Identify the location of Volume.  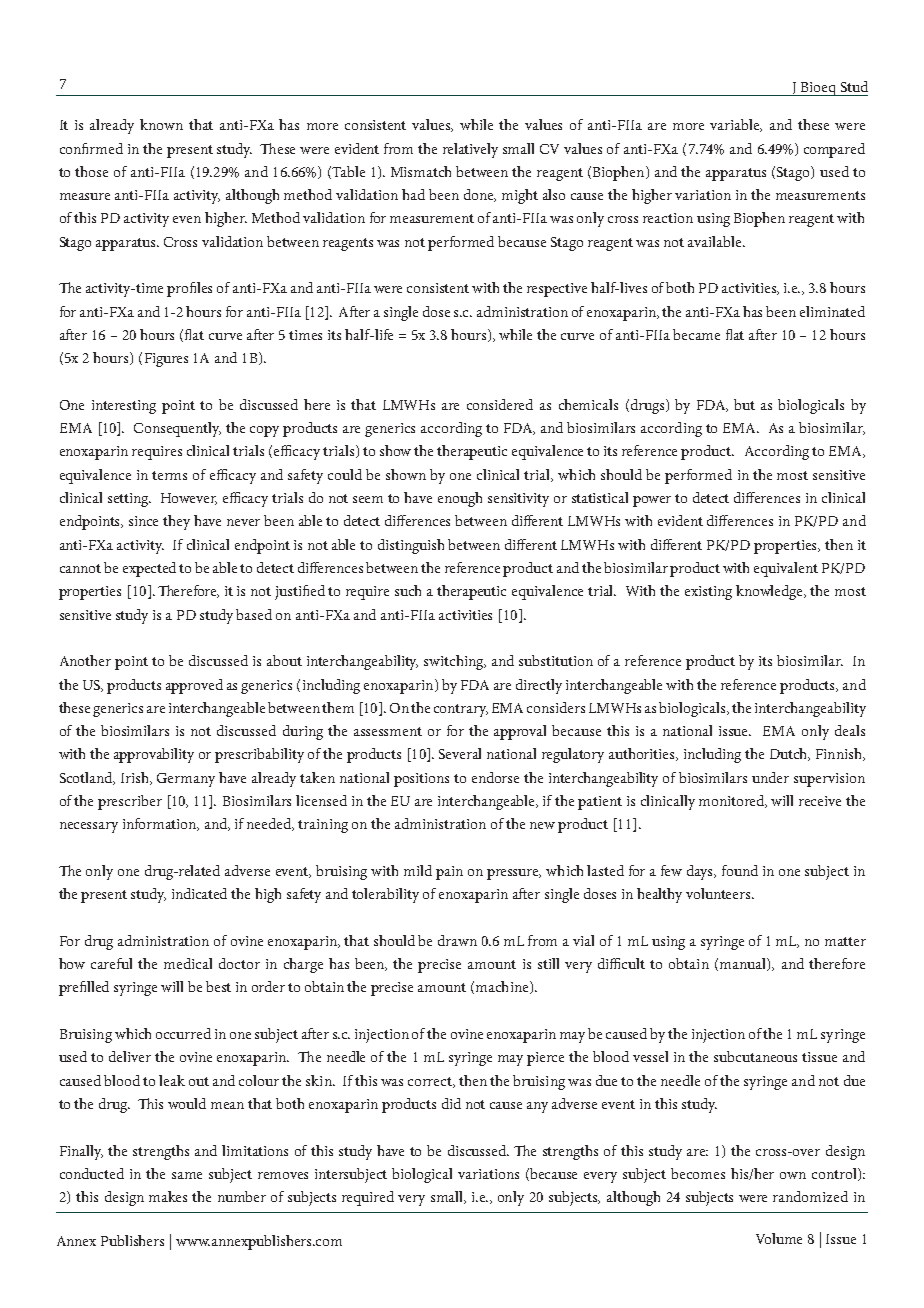
(779, 1238).
